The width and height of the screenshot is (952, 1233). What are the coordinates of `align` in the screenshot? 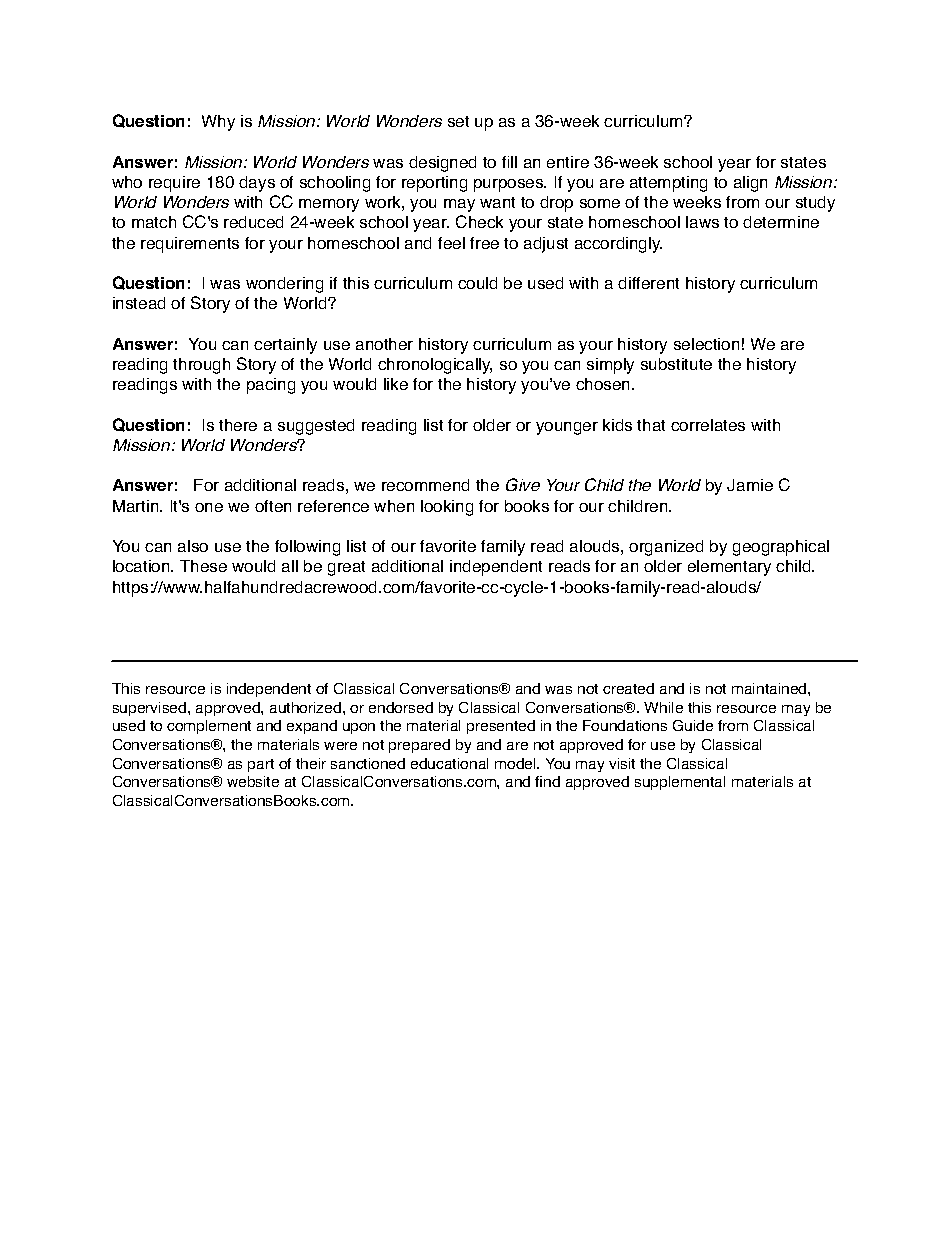 It's located at (750, 184).
